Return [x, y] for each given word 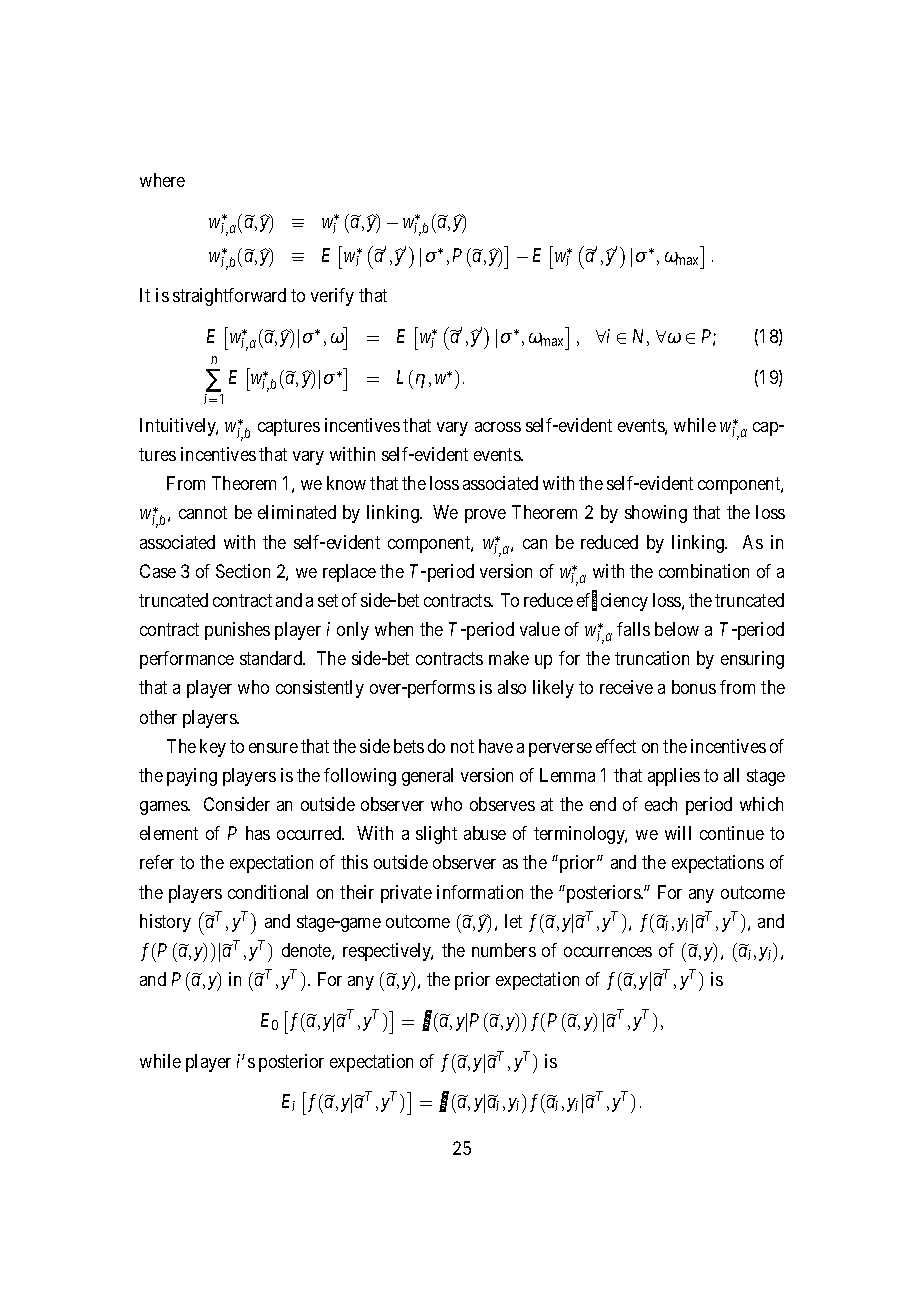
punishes [237, 631]
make [509, 658]
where [162, 180]
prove [485, 516]
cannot [203, 513]
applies [674, 777]
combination [704, 571]
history [165, 923]
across [498, 427]
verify [332, 297]
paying [192, 777]
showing [656, 514]
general [427, 777]
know [346, 483]
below [677, 629]
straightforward [229, 297]
